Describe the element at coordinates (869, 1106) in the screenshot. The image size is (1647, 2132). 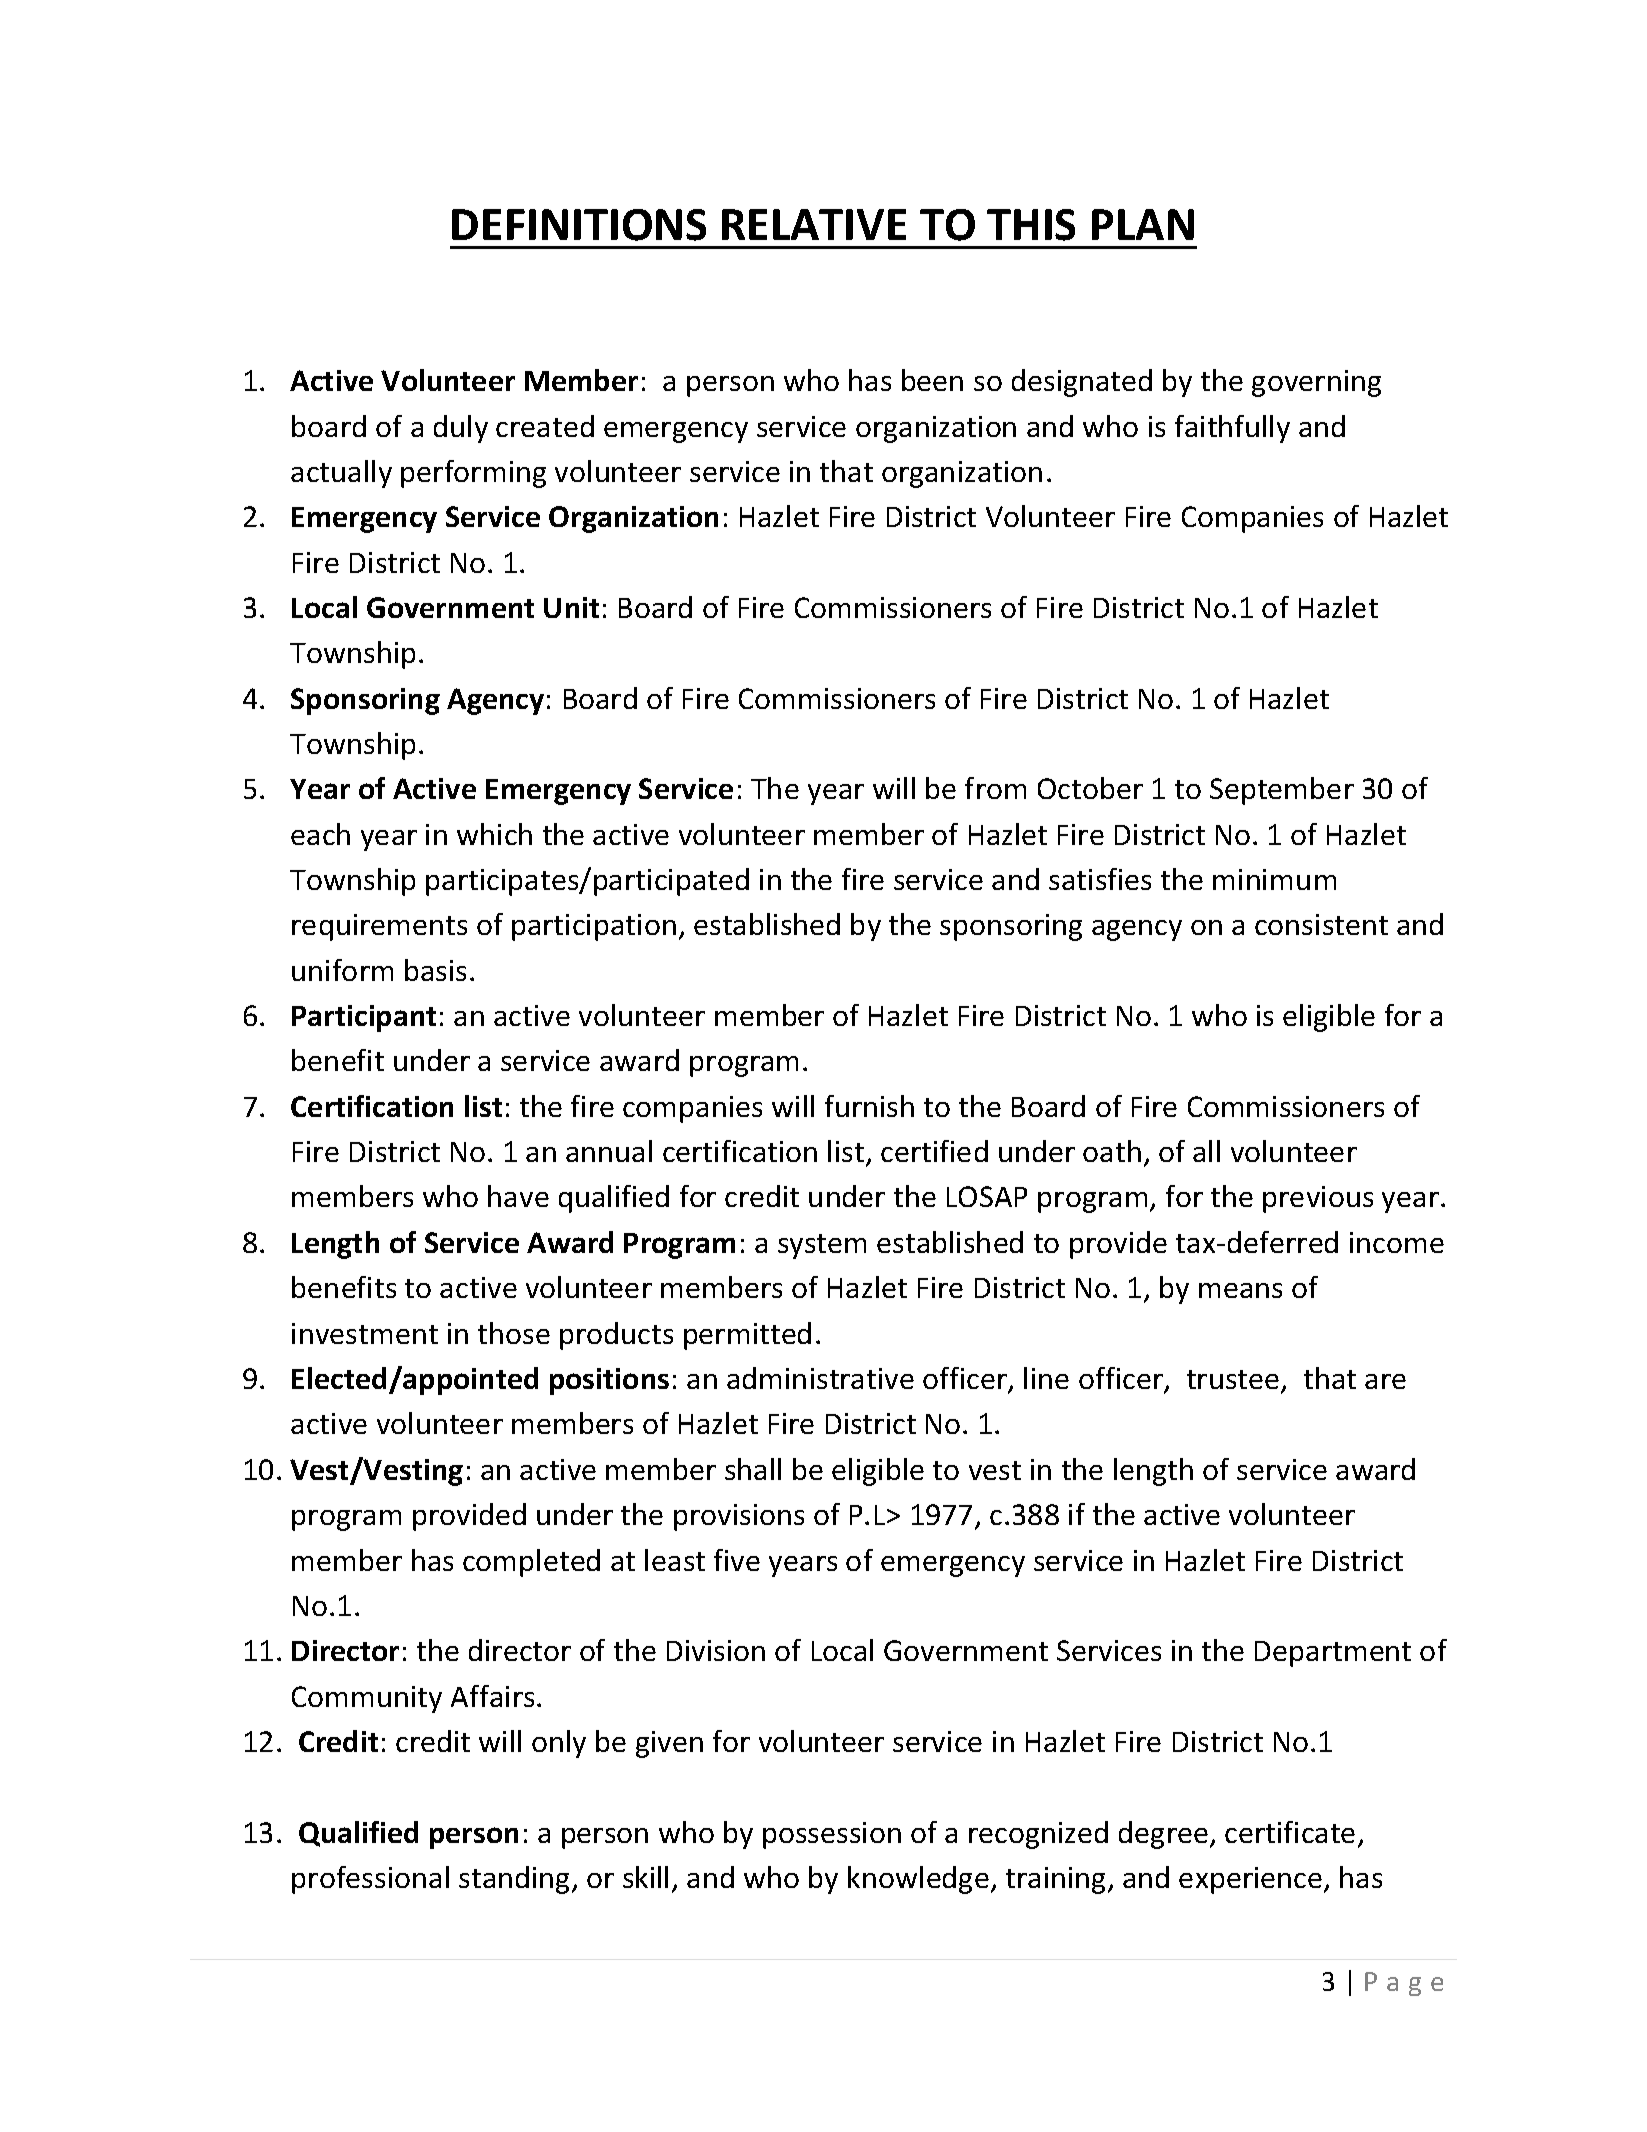
I see `furnish` at that location.
